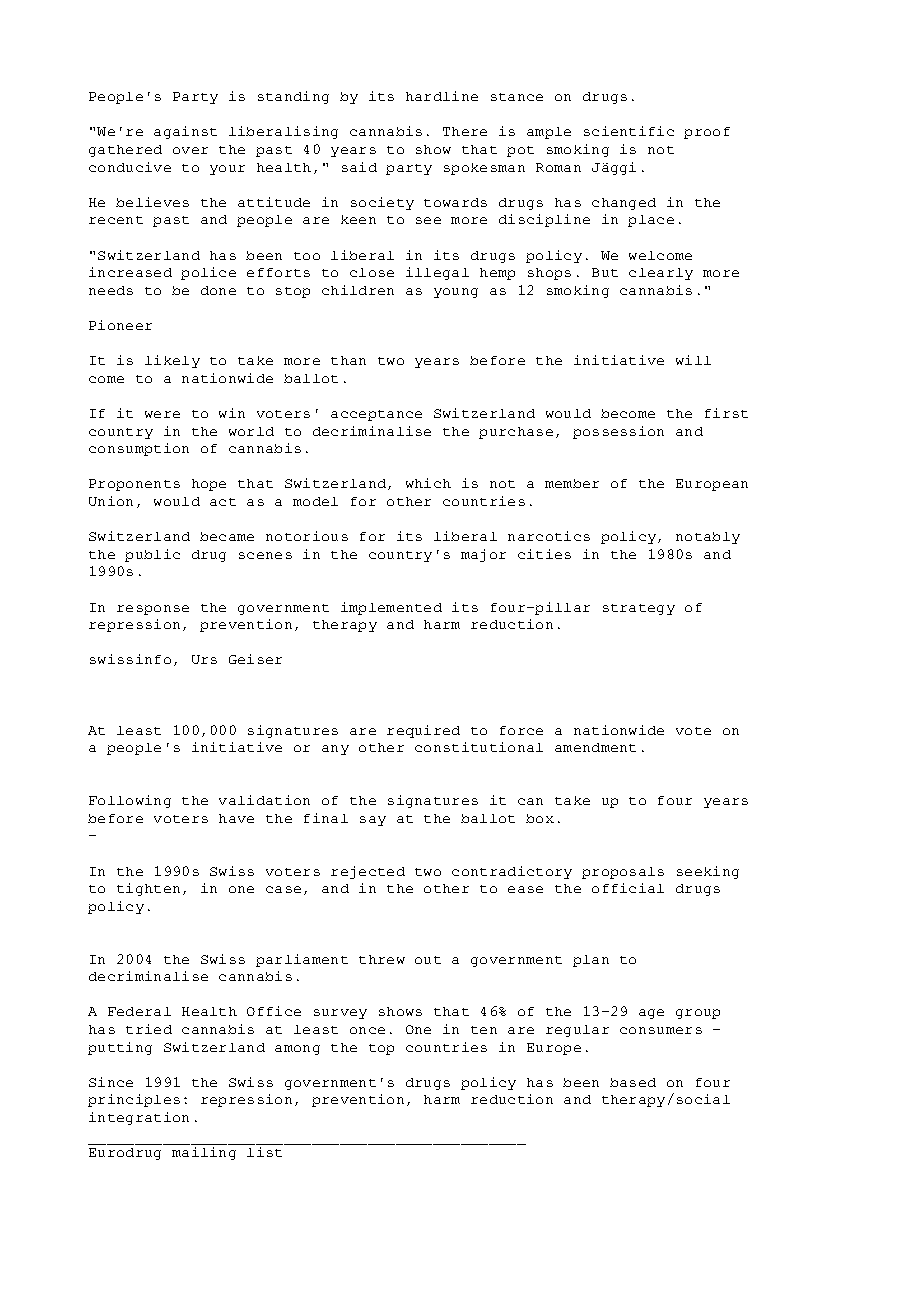 This page has width=924, height=1308. Describe the element at coordinates (639, 609) in the page. I see `strategy` at that location.
